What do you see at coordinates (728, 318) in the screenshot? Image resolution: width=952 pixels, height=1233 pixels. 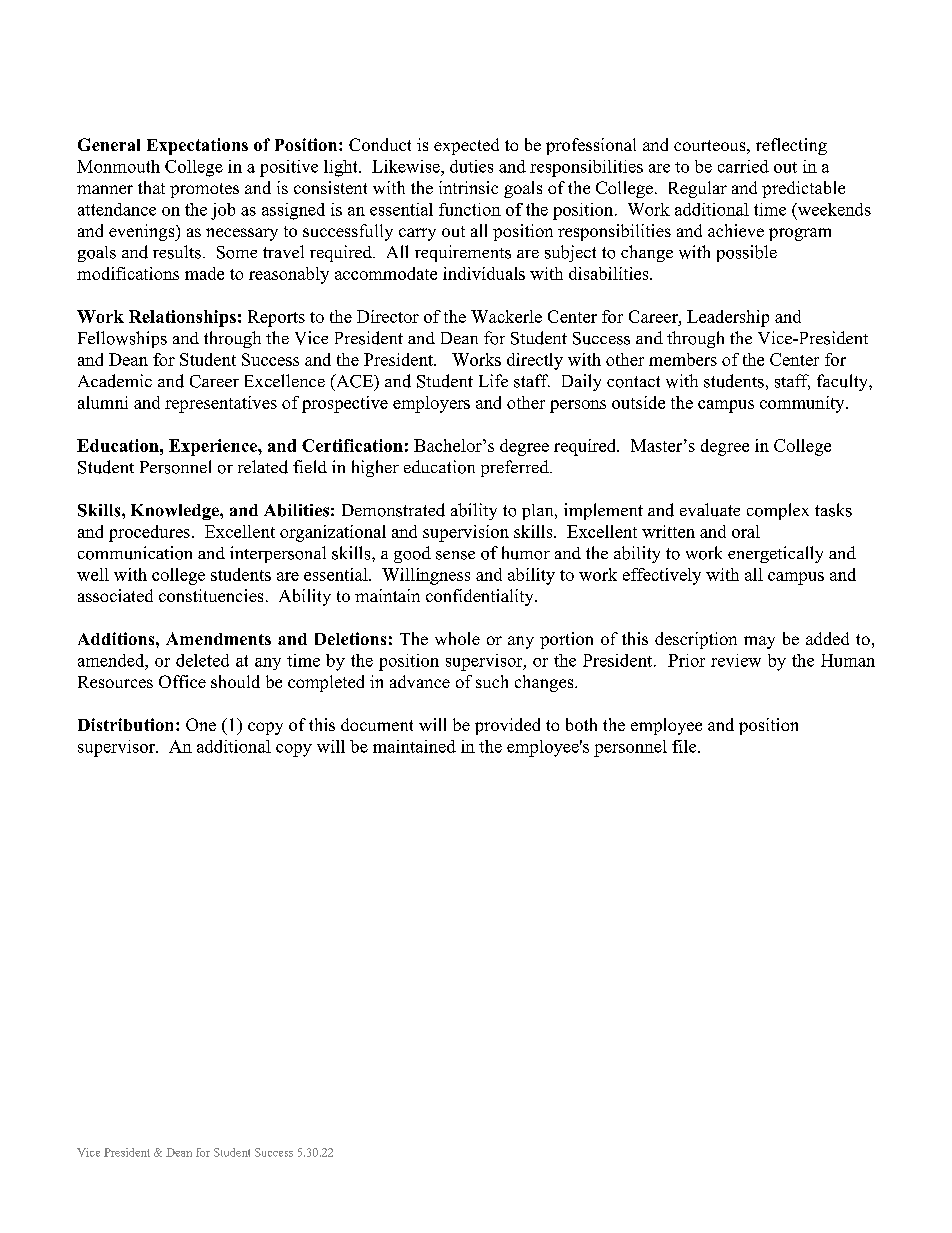 I see `Leadership` at bounding box center [728, 318].
